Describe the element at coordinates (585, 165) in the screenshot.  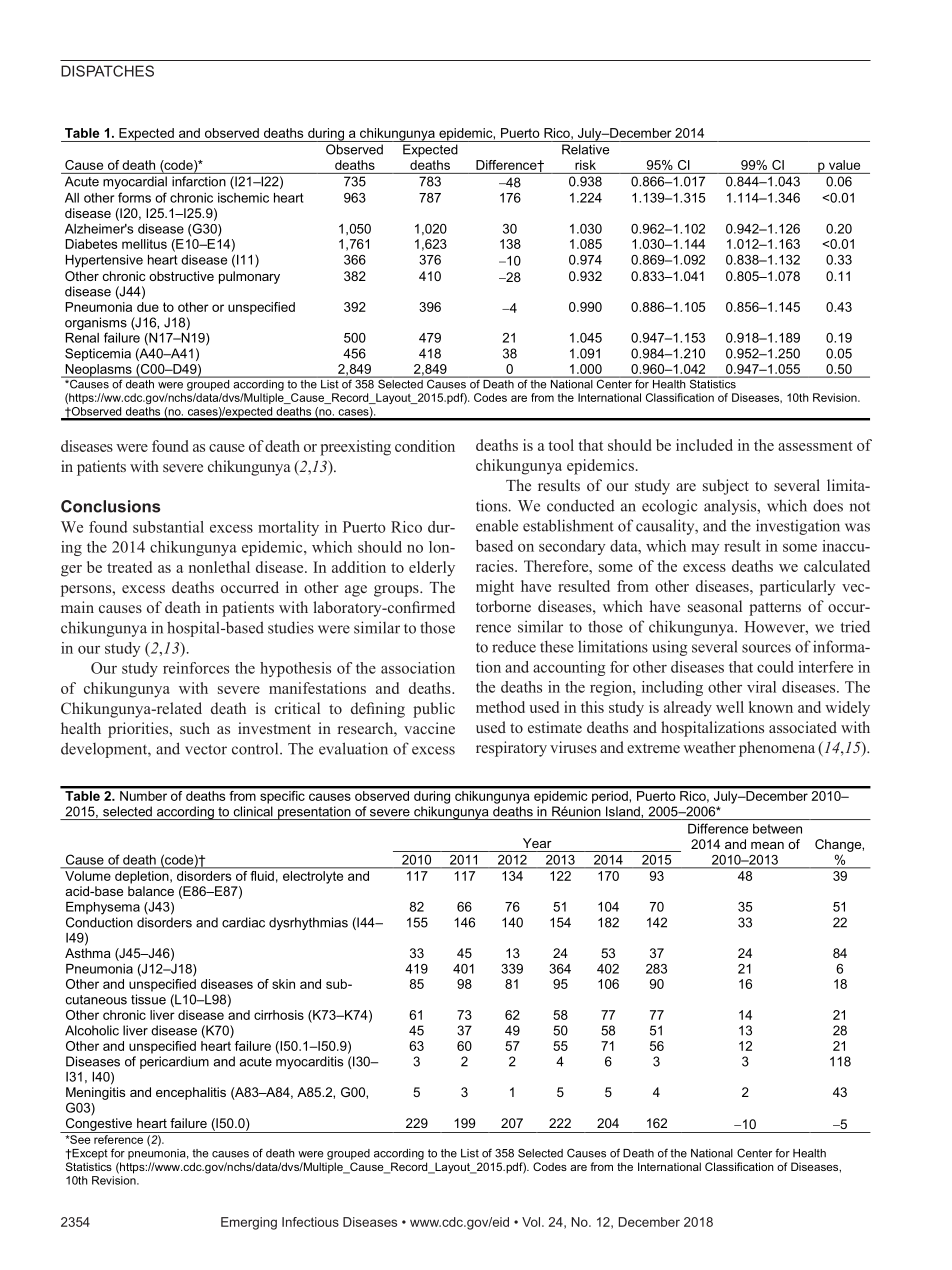
I see `risk` at that location.
